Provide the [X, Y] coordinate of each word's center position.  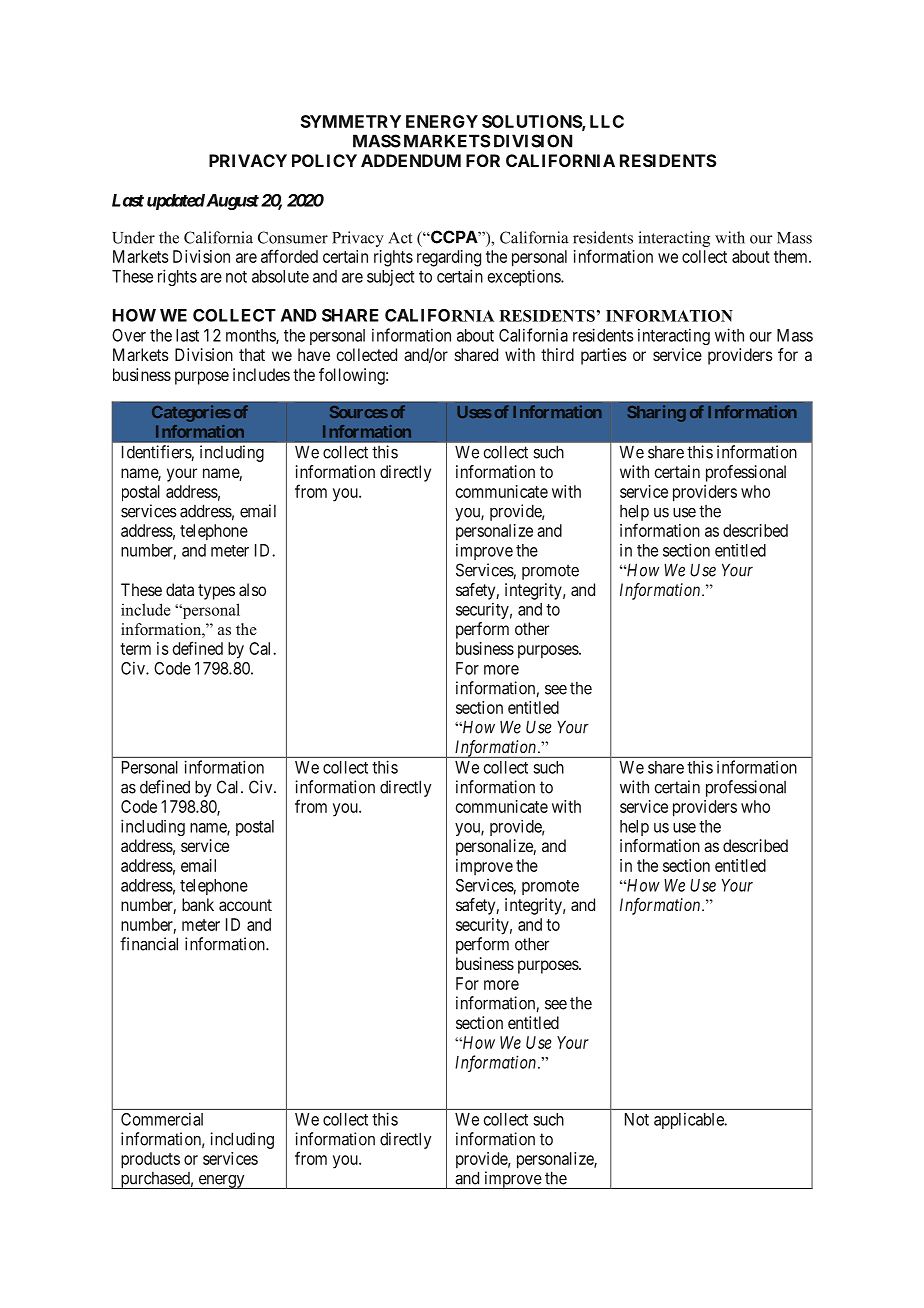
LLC [607, 121]
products [150, 1160]
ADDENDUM [411, 160]
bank [198, 904]
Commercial [162, 1119]
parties [604, 356]
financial [149, 944]
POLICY [324, 160]
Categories [191, 413]
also [252, 589]
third [557, 354]
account [245, 905]
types [216, 592]
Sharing [657, 413]
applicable [690, 1120]
